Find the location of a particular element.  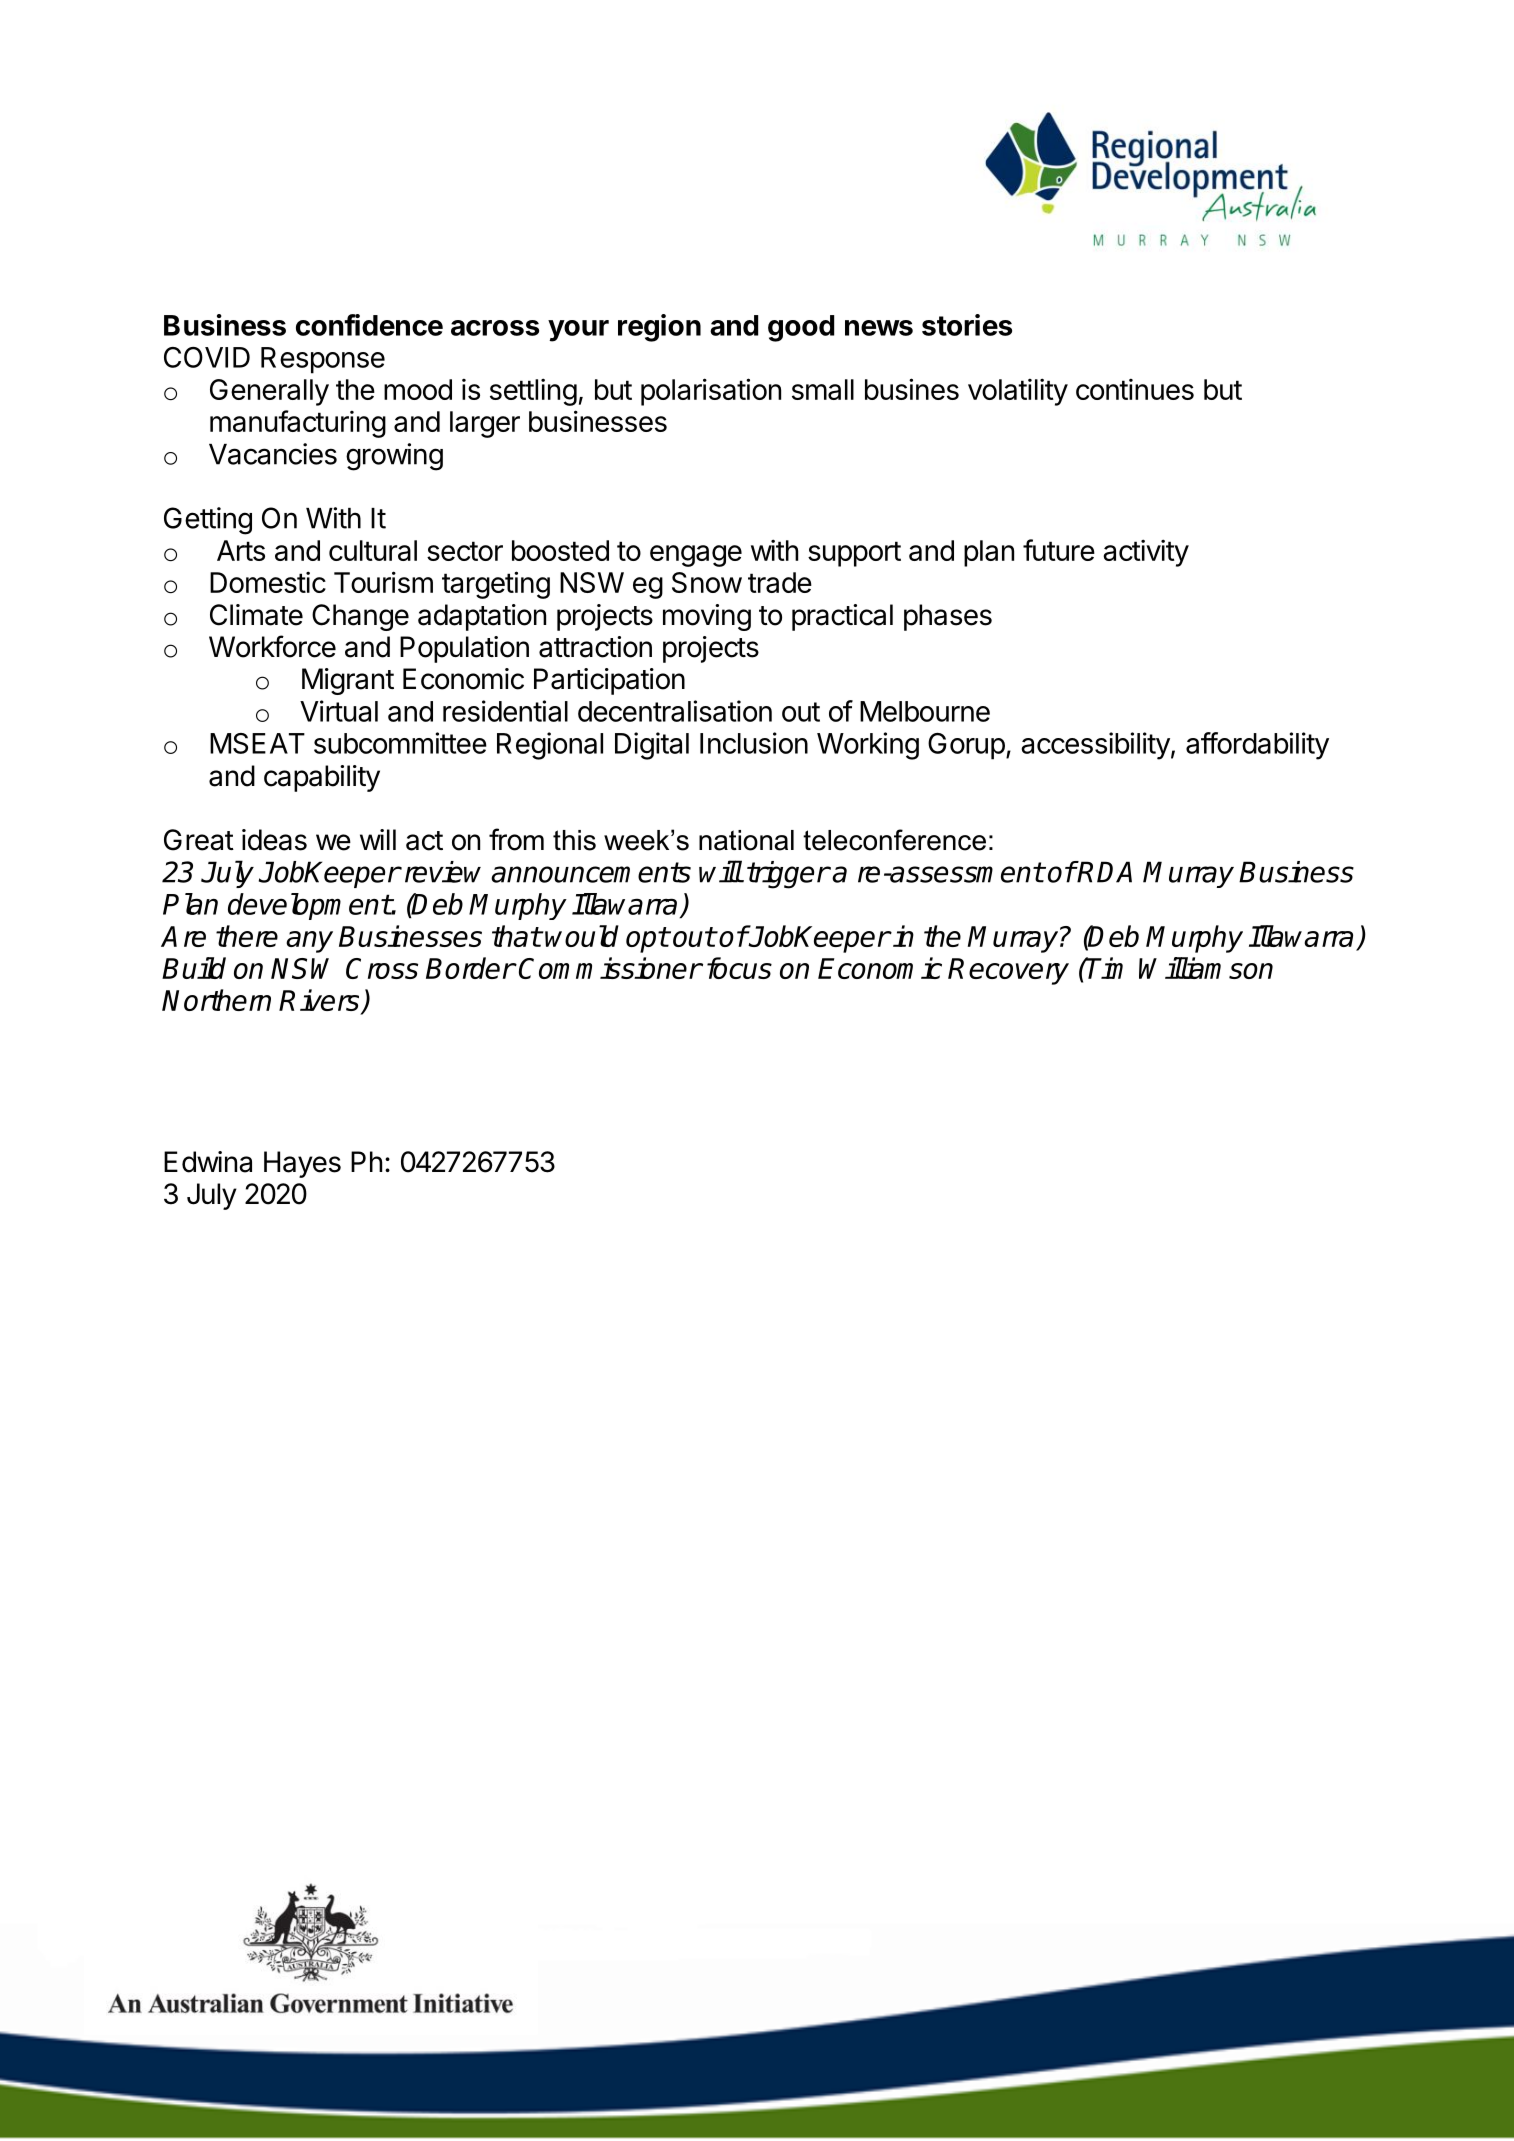

accessibility is located at coordinates (1095, 746).
